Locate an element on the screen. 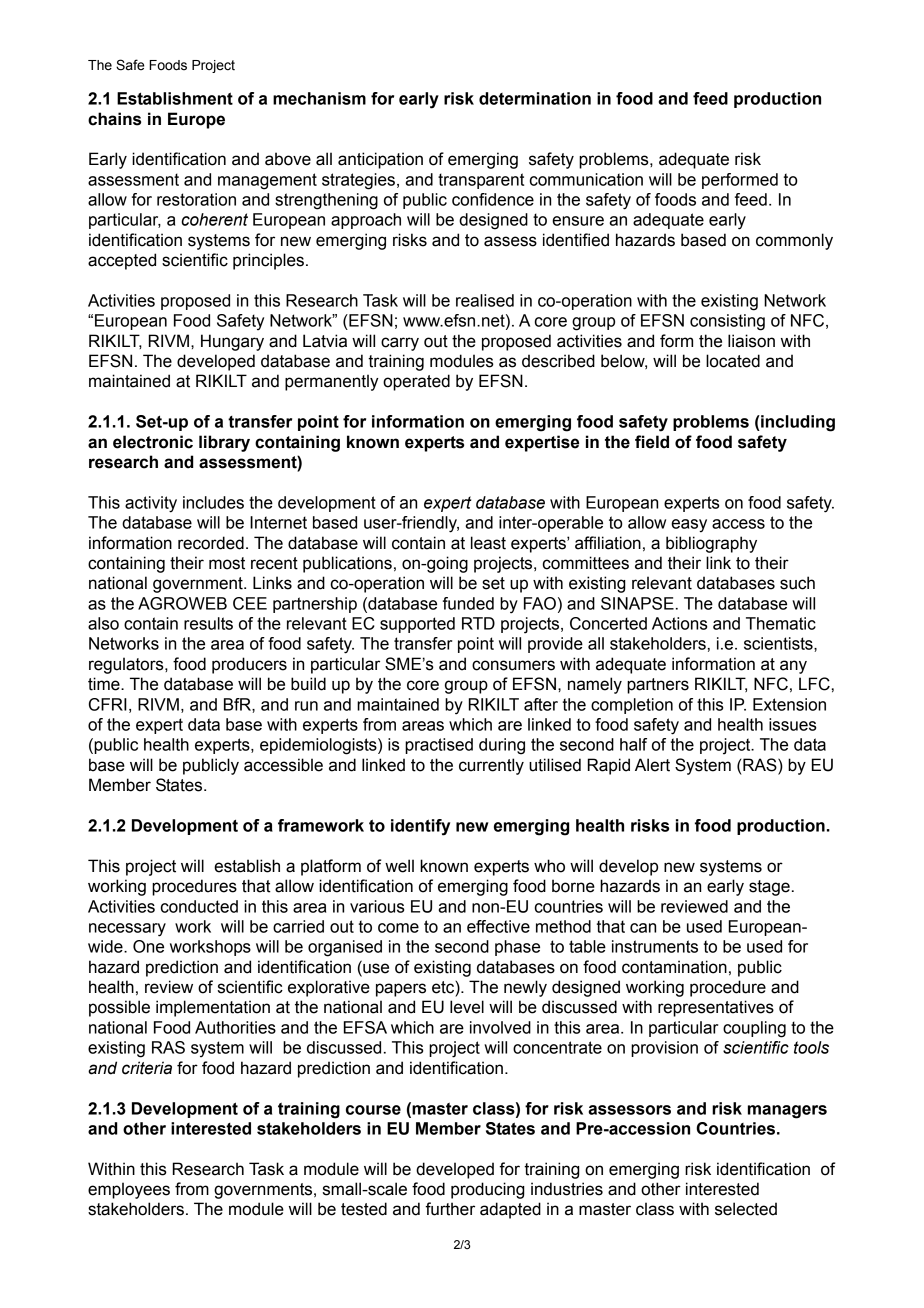 Image resolution: width=924 pixels, height=1308 pixels. scientists is located at coordinates (779, 644).
